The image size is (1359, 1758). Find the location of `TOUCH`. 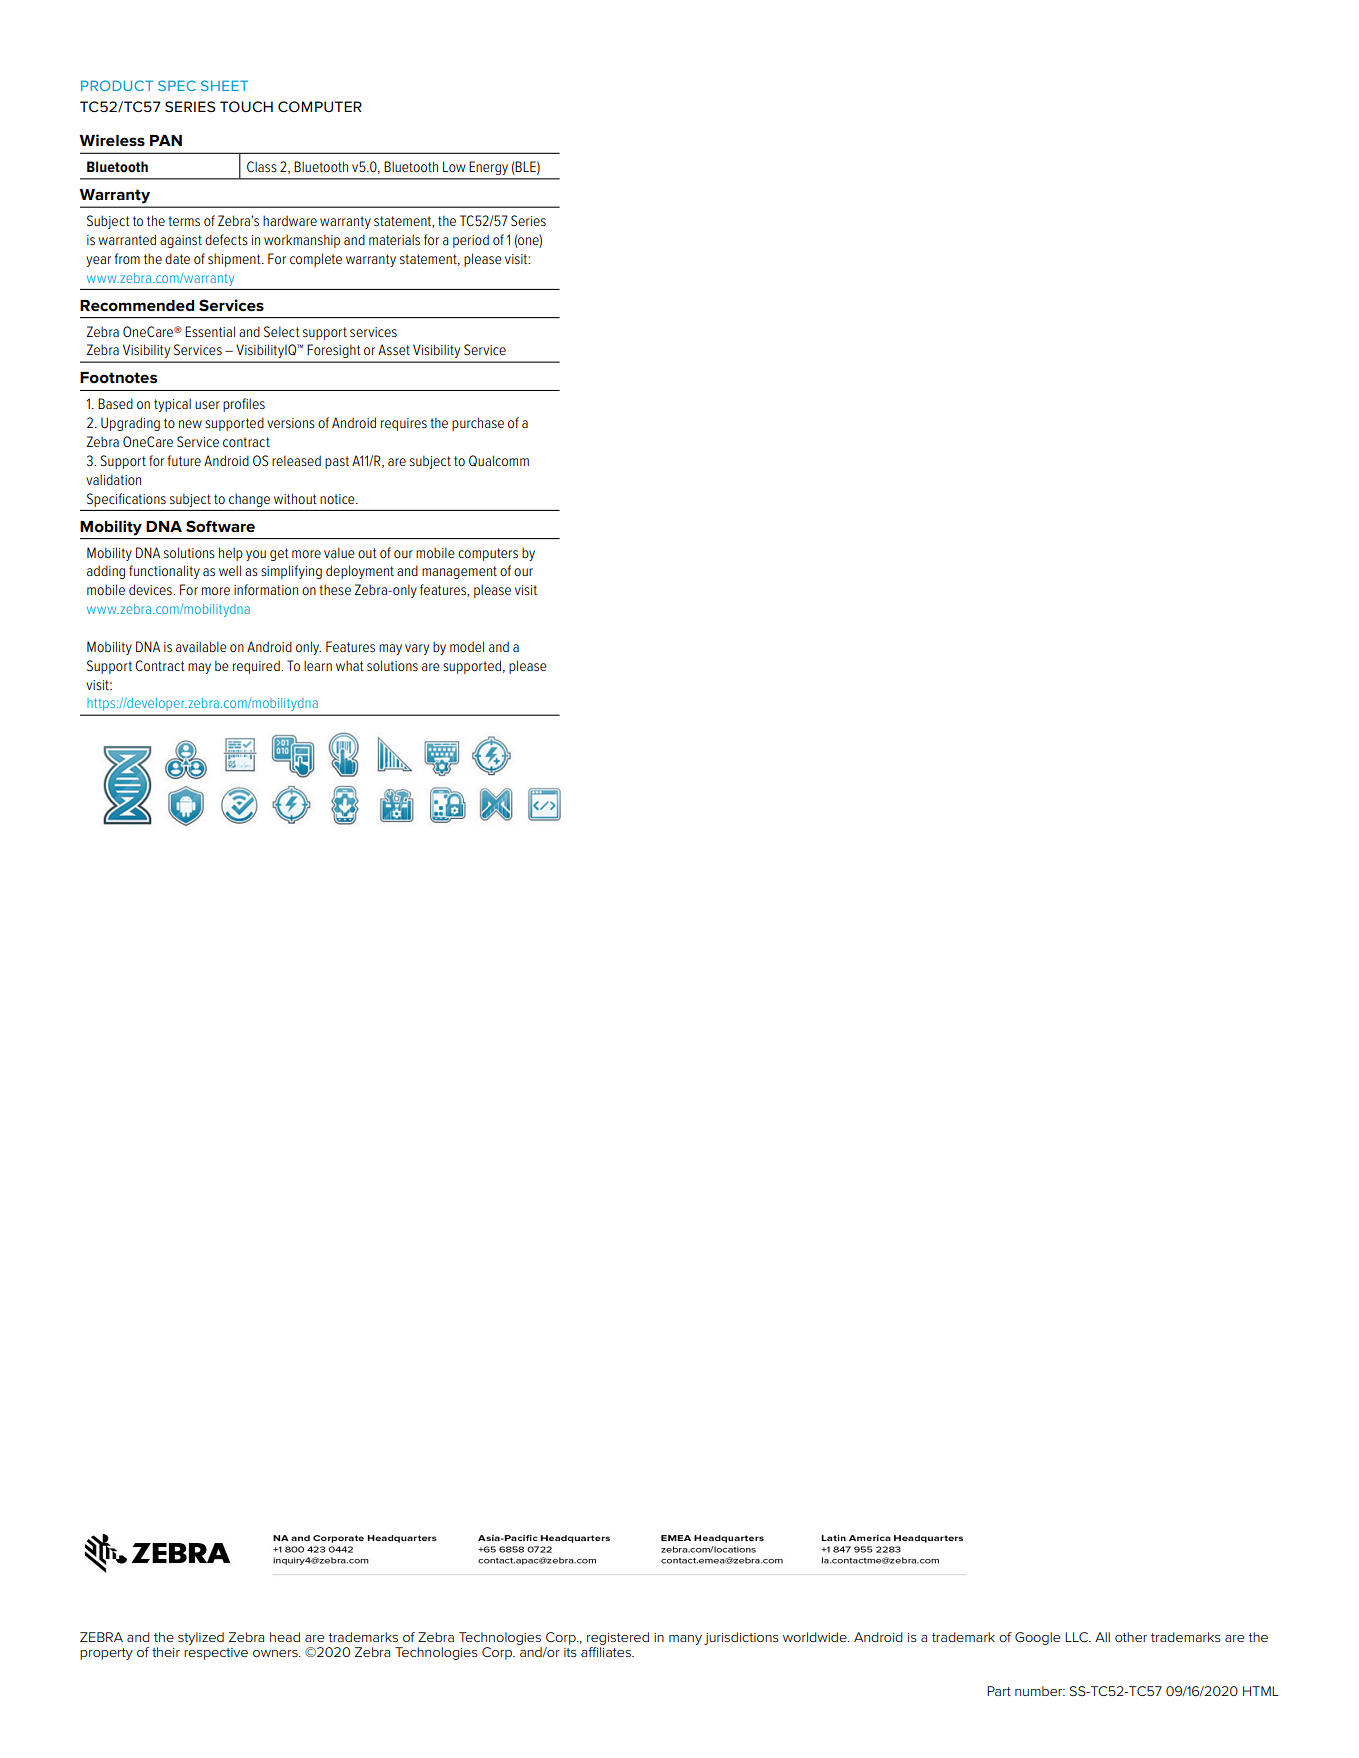

TOUCH is located at coordinates (246, 106).
